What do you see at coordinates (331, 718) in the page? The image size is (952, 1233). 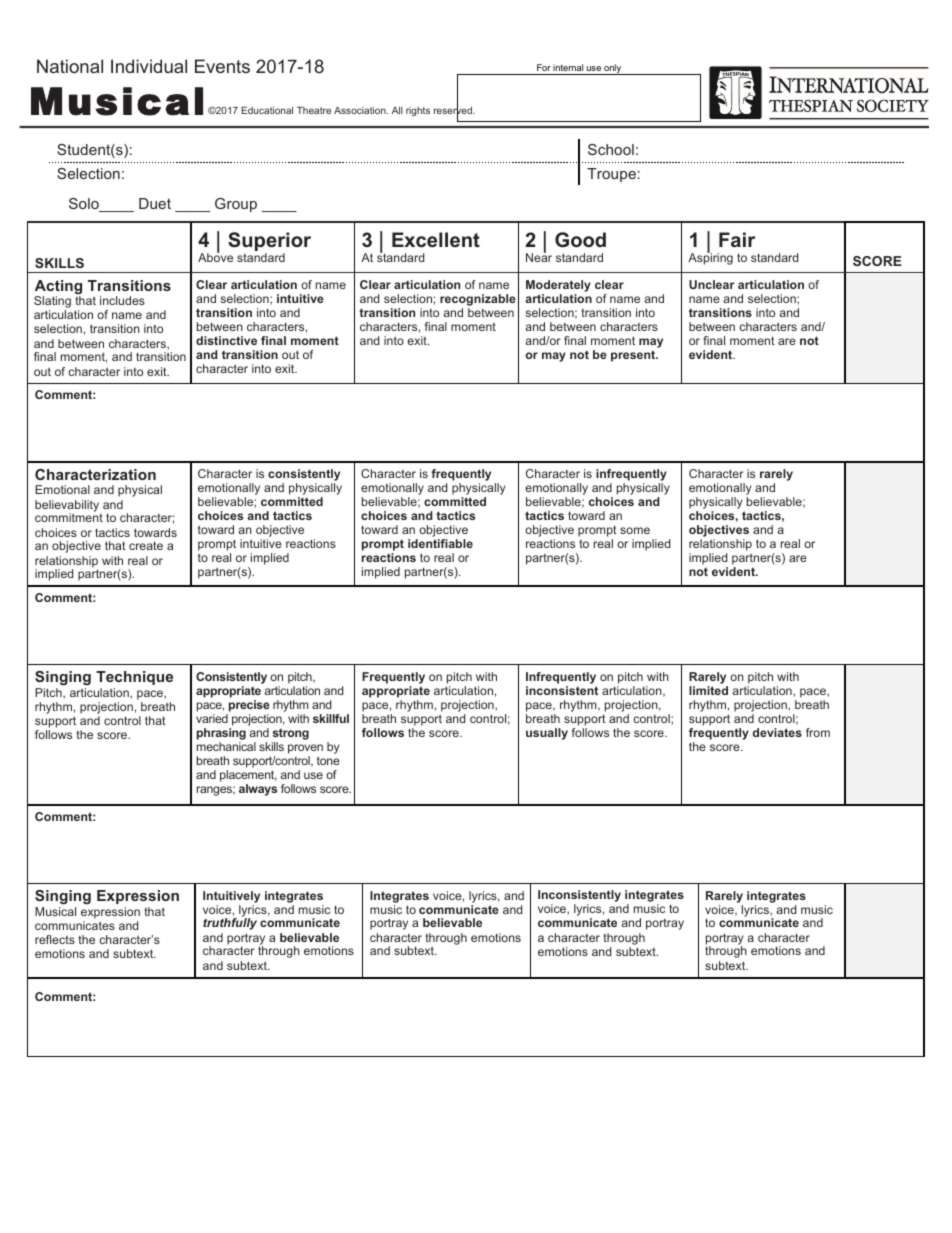 I see `skillful` at bounding box center [331, 718].
